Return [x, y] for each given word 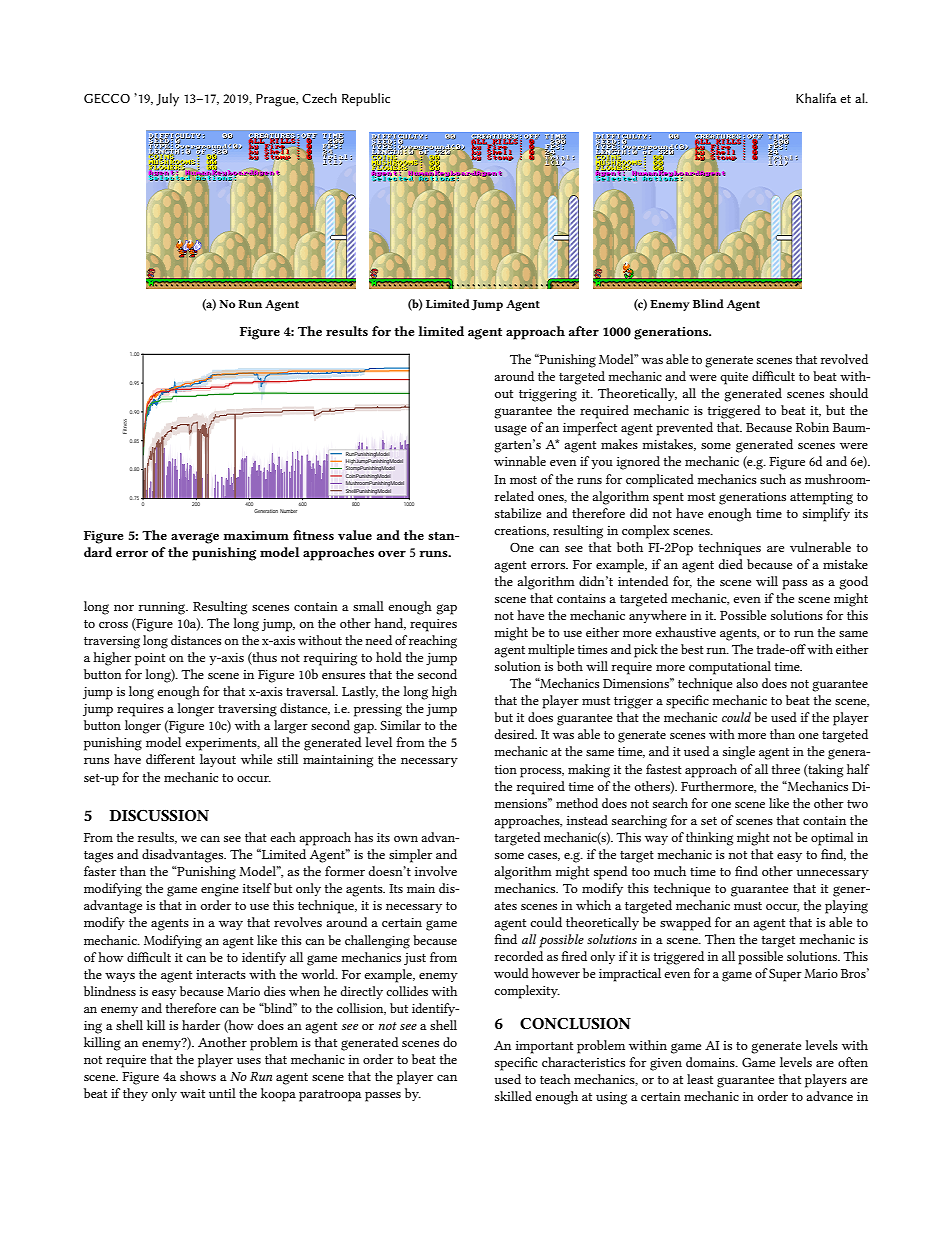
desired [515, 734]
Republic [366, 100]
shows [198, 1076]
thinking [709, 839]
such [773, 479]
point [150, 659]
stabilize [518, 513]
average [195, 538]
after [584, 331]
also [747, 683]
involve [436, 871]
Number [288, 511]
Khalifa [816, 98]
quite [734, 378]
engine [220, 890]
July [167, 100]
